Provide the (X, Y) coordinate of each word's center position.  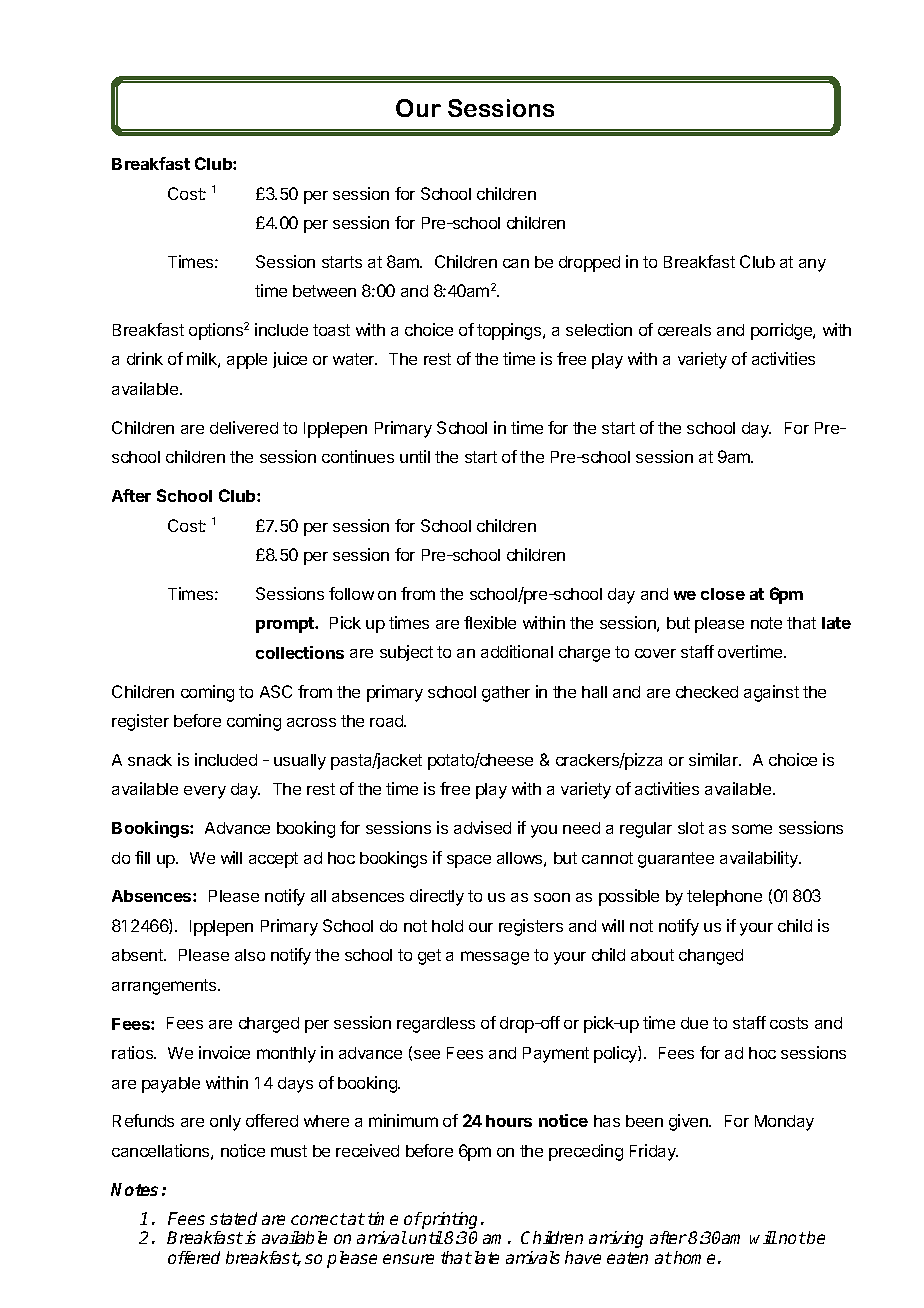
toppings (510, 331)
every (205, 792)
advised (482, 827)
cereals (684, 330)
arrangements (165, 987)
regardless (436, 1025)
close (723, 594)
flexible (490, 622)
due (694, 1023)
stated (233, 1218)
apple (247, 361)
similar (715, 759)
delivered (244, 427)
